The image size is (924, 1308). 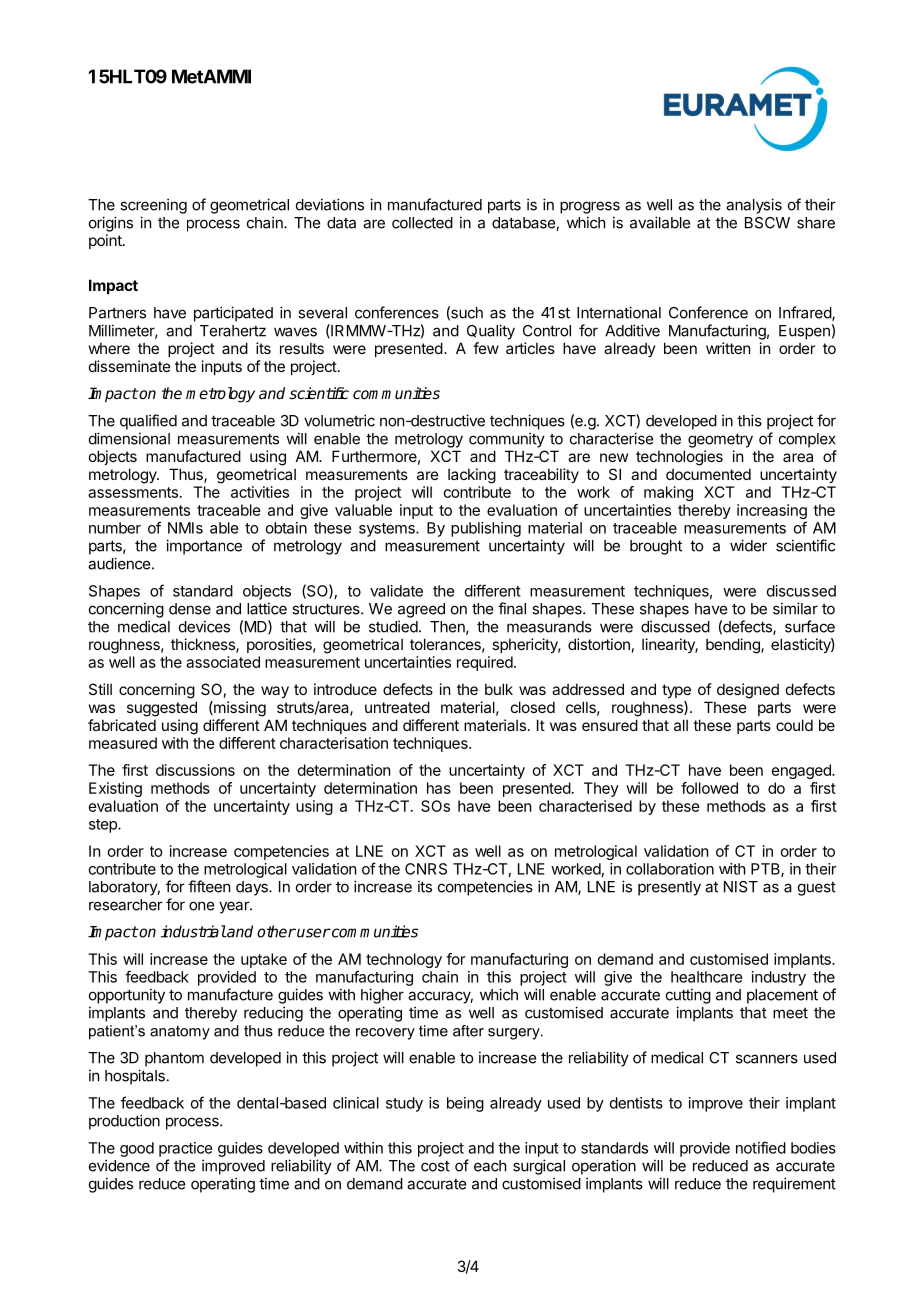 I want to click on collected, so click(x=422, y=223).
